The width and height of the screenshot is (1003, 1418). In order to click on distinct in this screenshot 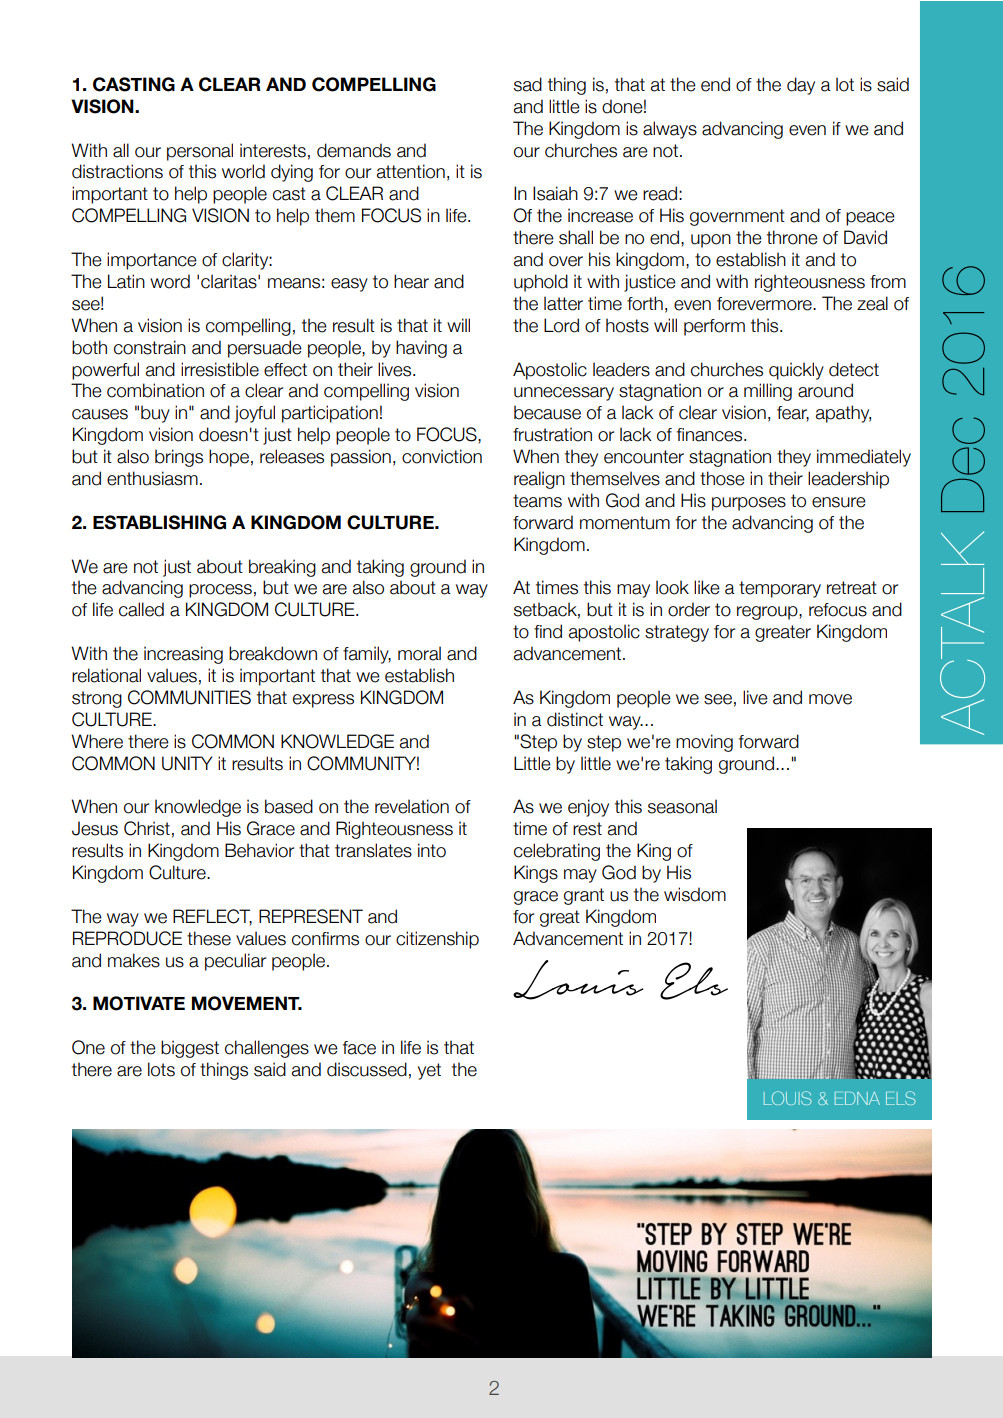, I will do `click(575, 719)`.
